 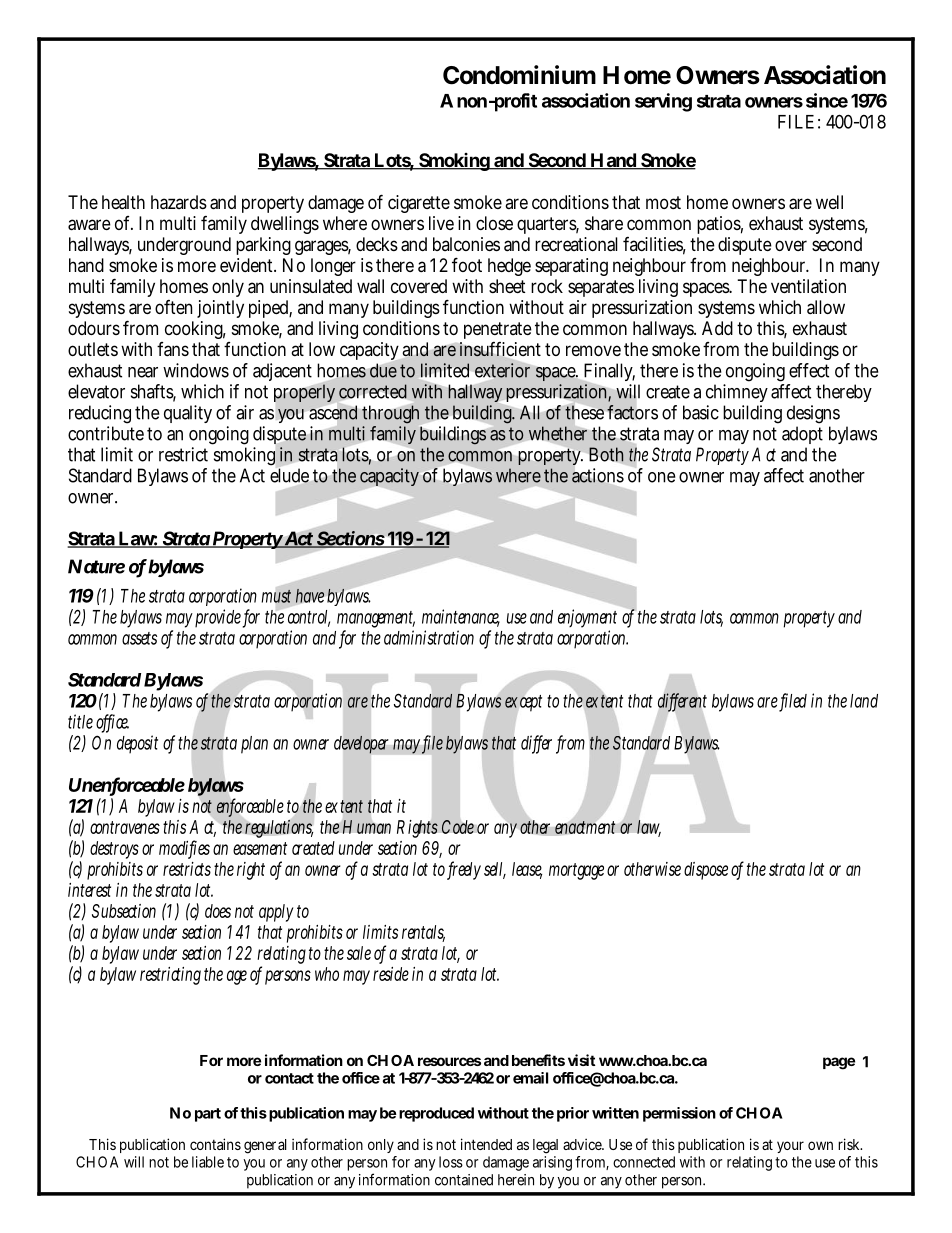 I want to click on quality, so click(x=188, y=414).
